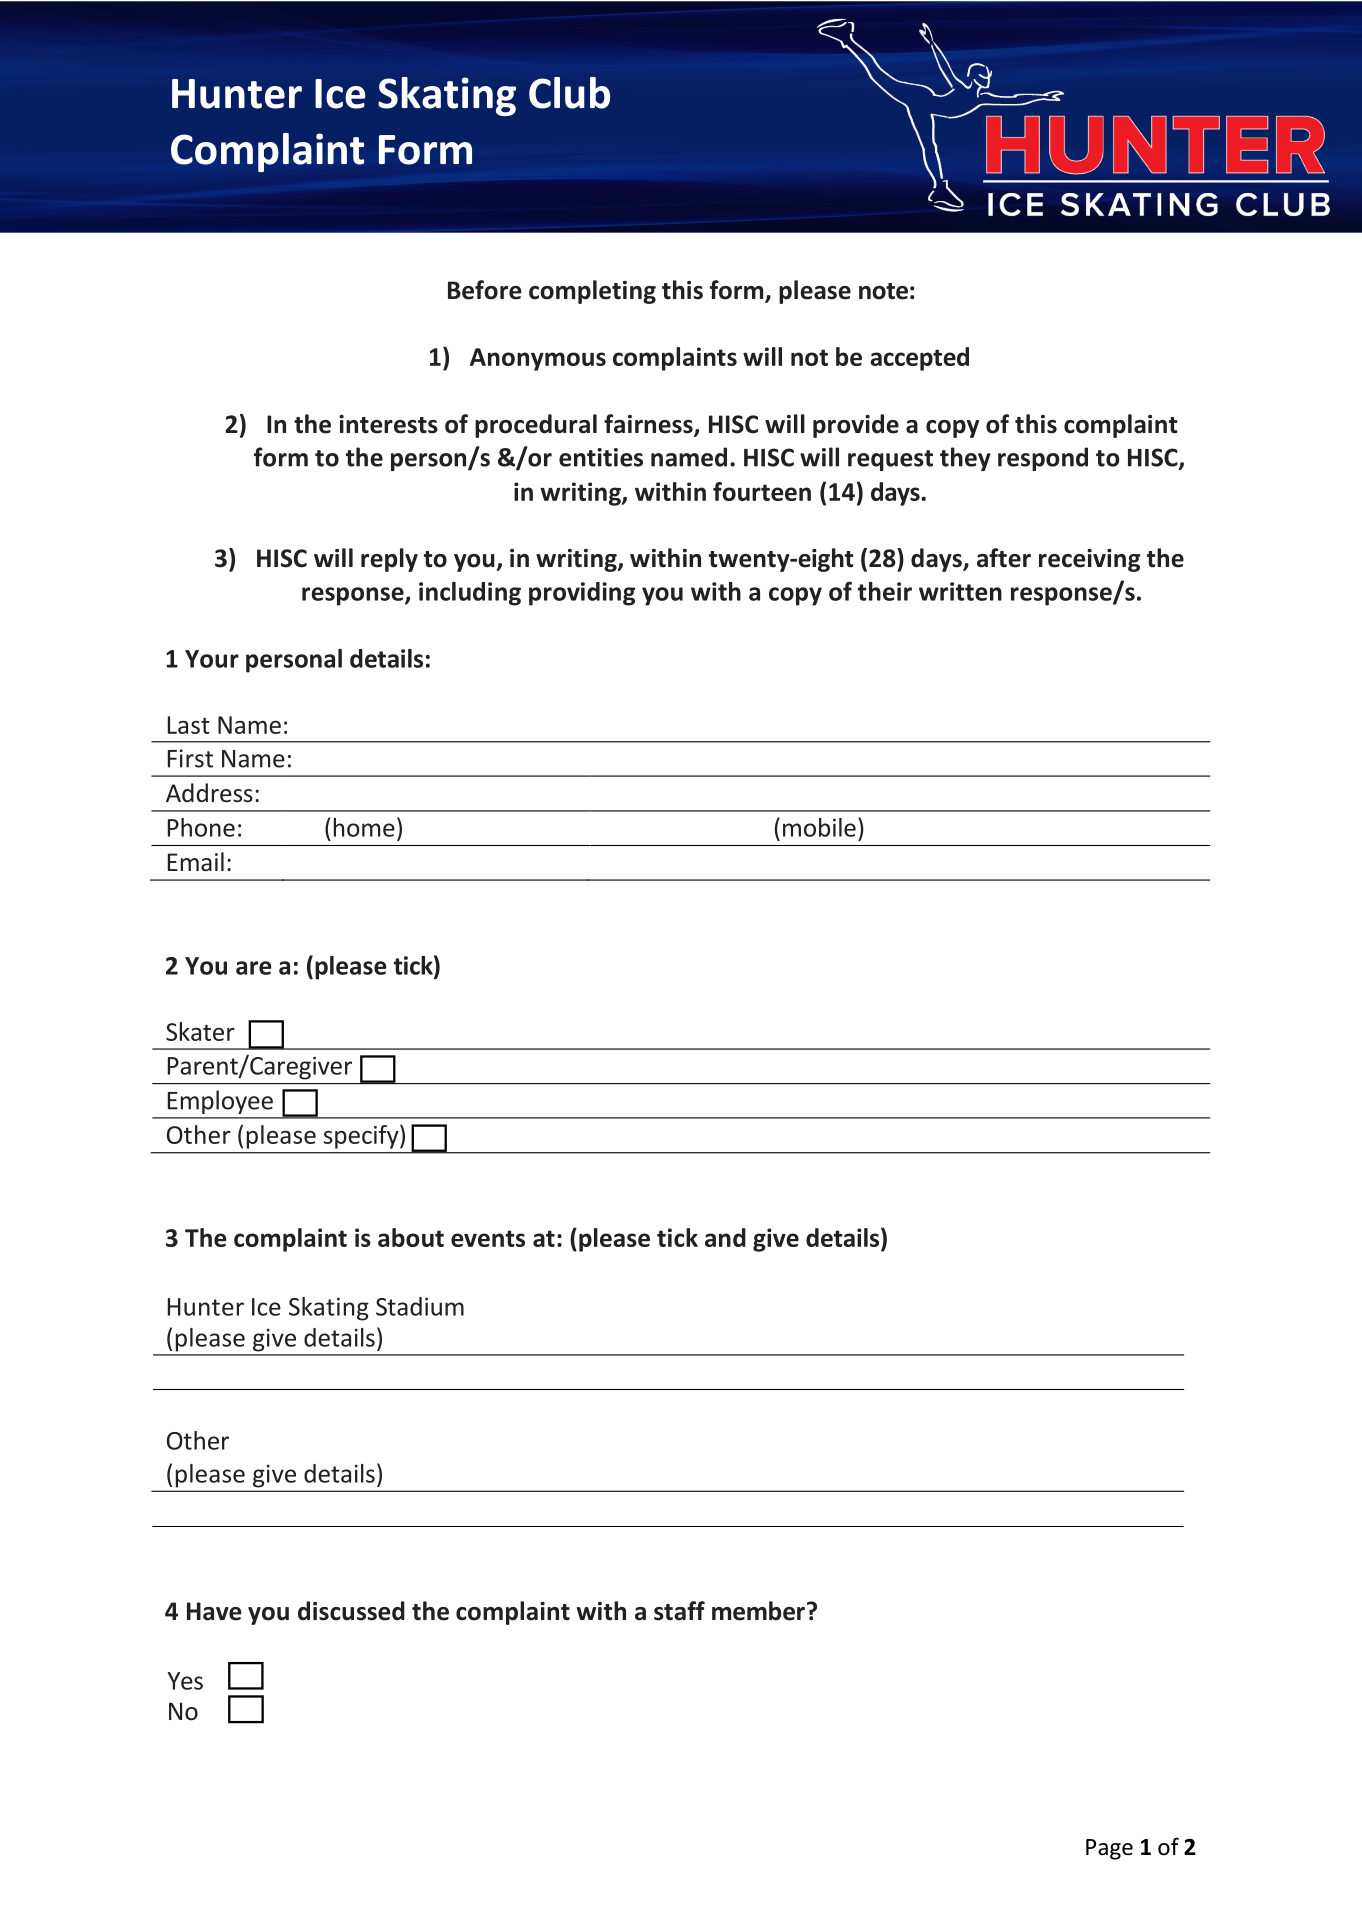 Image resolution: width=1362 pixels, height=1925 pixels. I want to click on note, so click(883, 291).
